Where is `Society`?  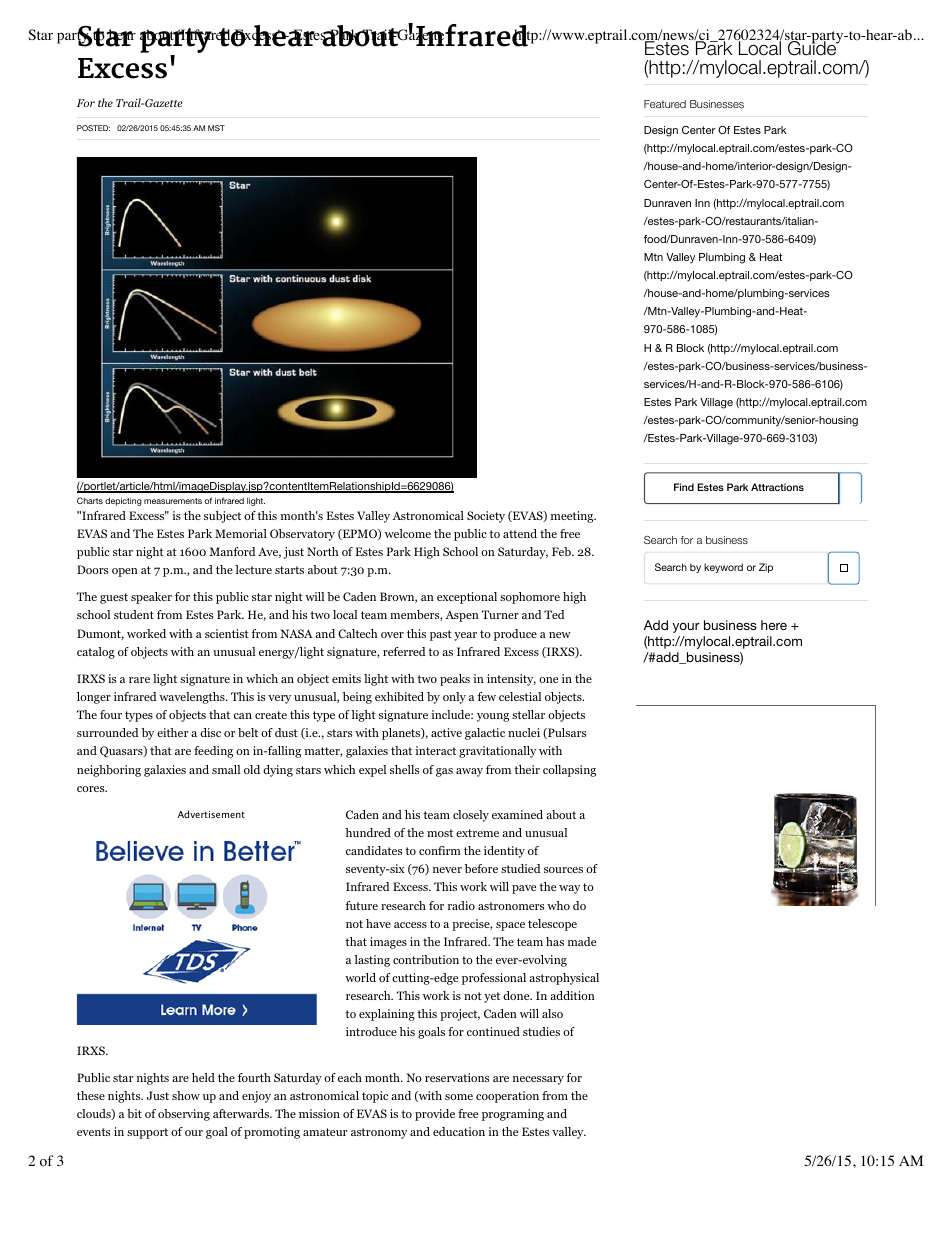
Society is located at coordinates (486, 517).
